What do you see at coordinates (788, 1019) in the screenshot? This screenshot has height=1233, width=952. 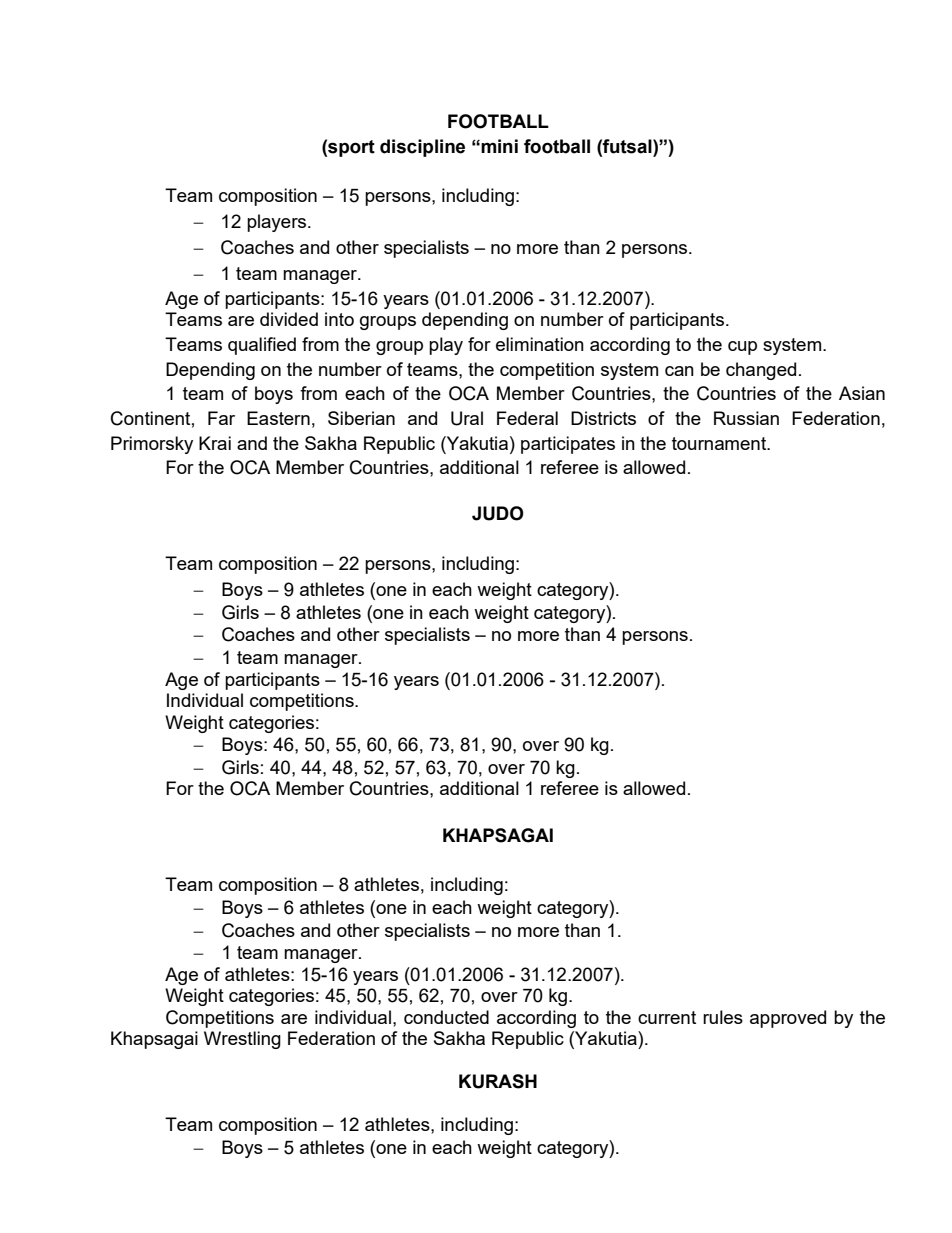 I see `approved` at bounding box center [788, 1019].
